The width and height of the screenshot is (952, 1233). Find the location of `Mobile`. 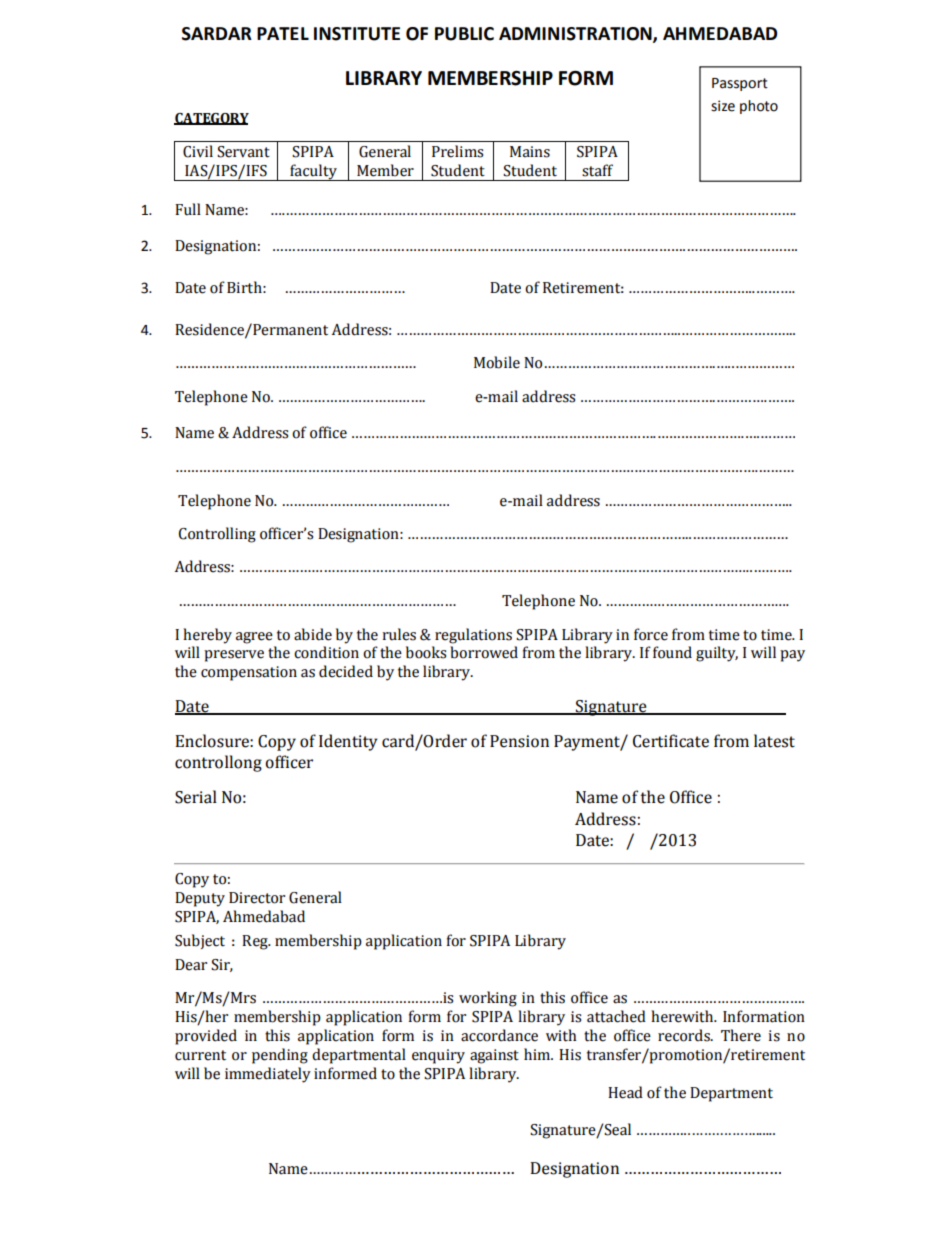

Mobile is located at coordinates (497, 362).
